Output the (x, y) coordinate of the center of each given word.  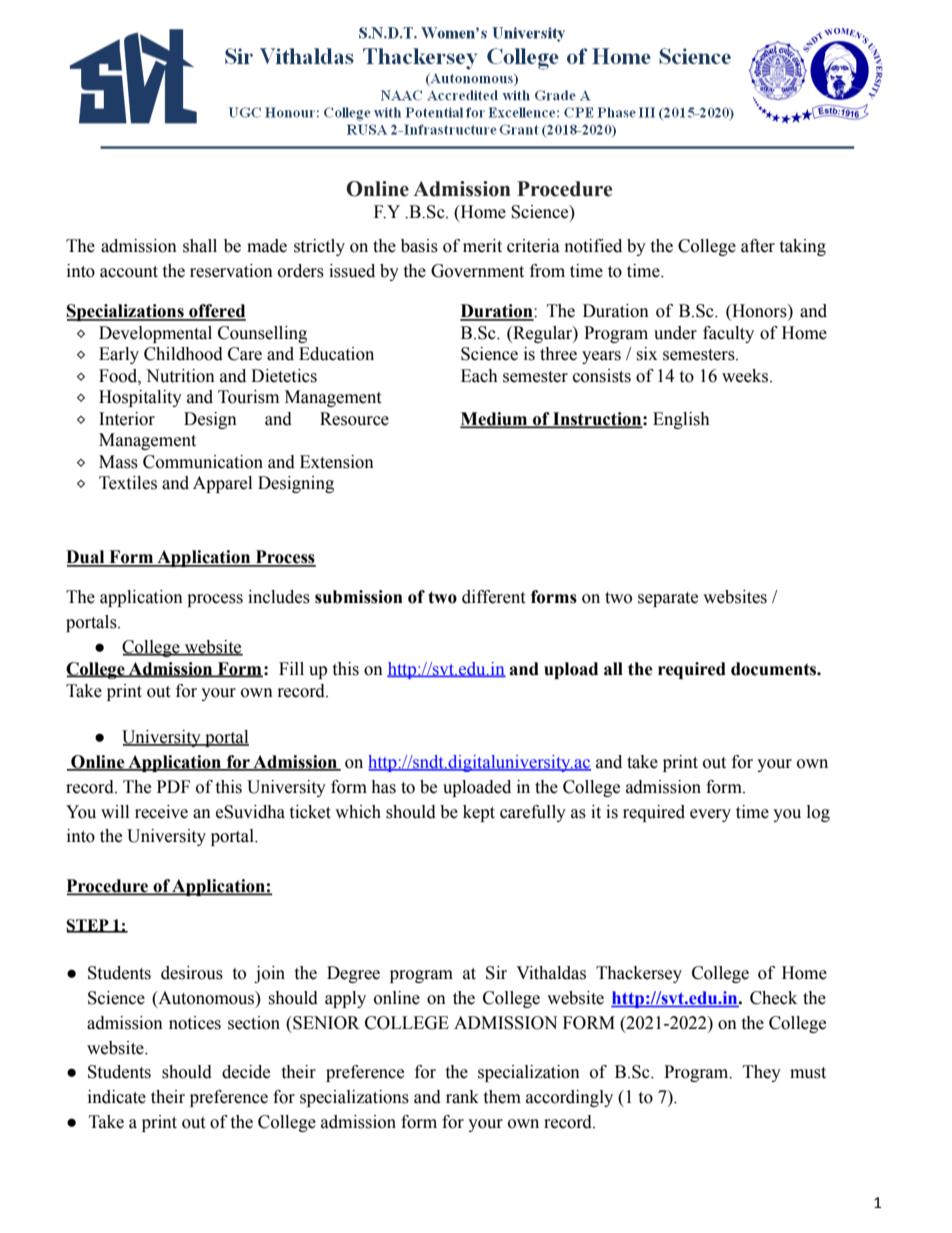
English (681, 420)
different (493, 597)
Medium (495, 419)
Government (477, 271)
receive (161, 812)
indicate (117, 1097)
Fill (291, 668)
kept (479, 813)
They (762, 1073)
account (129, 272)
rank (462, 1097)
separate (668, 599)
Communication (203, 462)
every (710, 815)
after (758, 246)
